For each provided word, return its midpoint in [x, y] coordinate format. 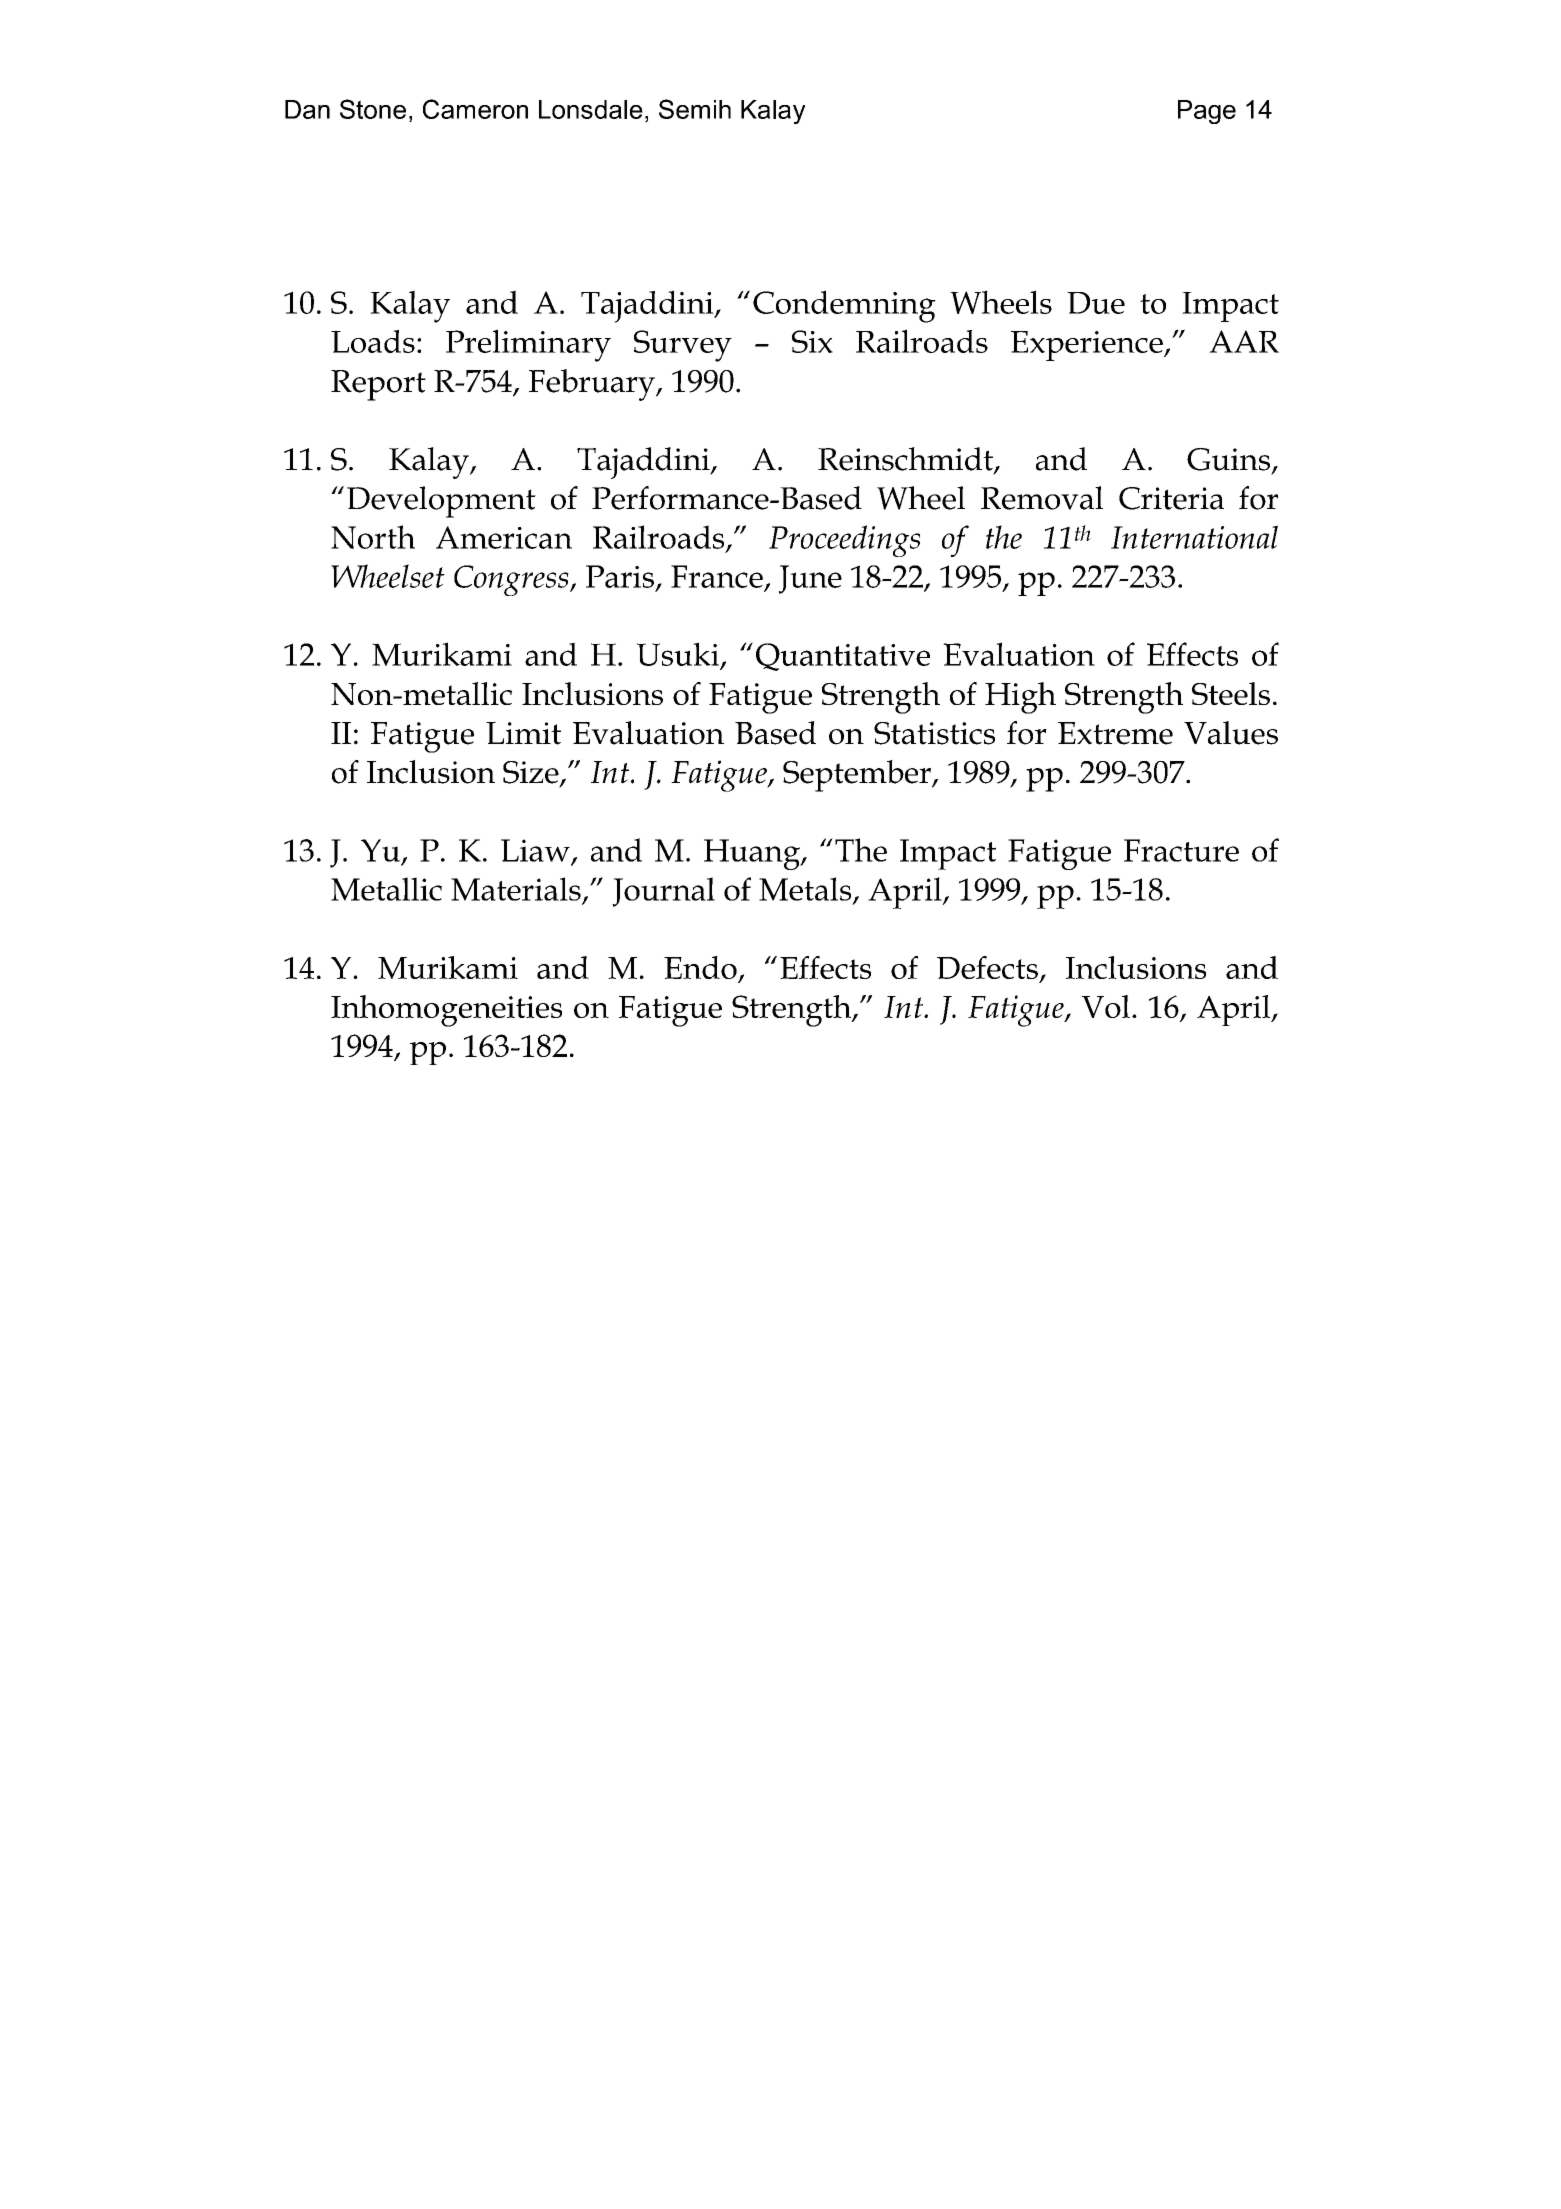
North [373, 537]
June [810, 579]
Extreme [1115, 733]
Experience [1088, 346]
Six [812, 341]
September [858, 776]
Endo [701, 969]
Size [532, 773]
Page [1207, 112]
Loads [373, 341]
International [1194, 537]
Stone [373, 109]
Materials [516, 889]
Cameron [475, 109]
